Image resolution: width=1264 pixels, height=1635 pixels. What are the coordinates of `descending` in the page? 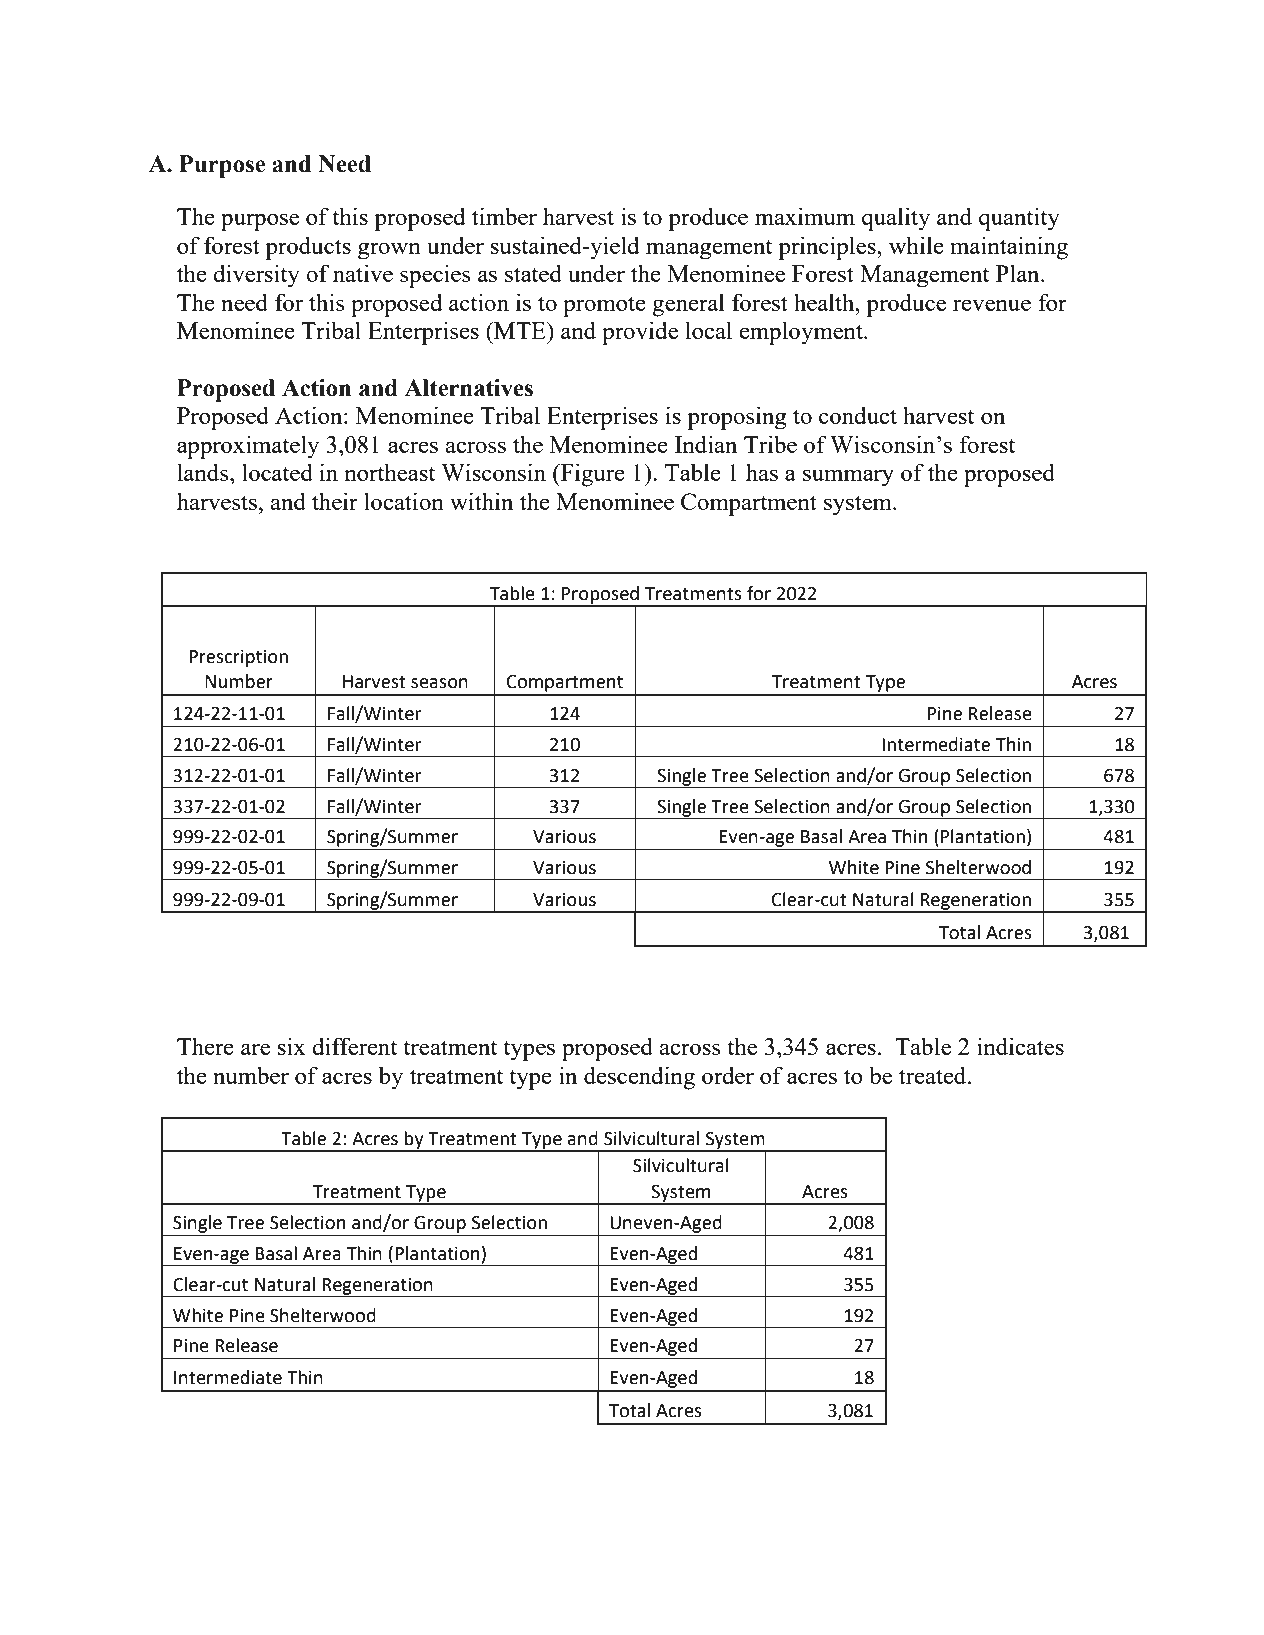 It's located at (639, 1078).
